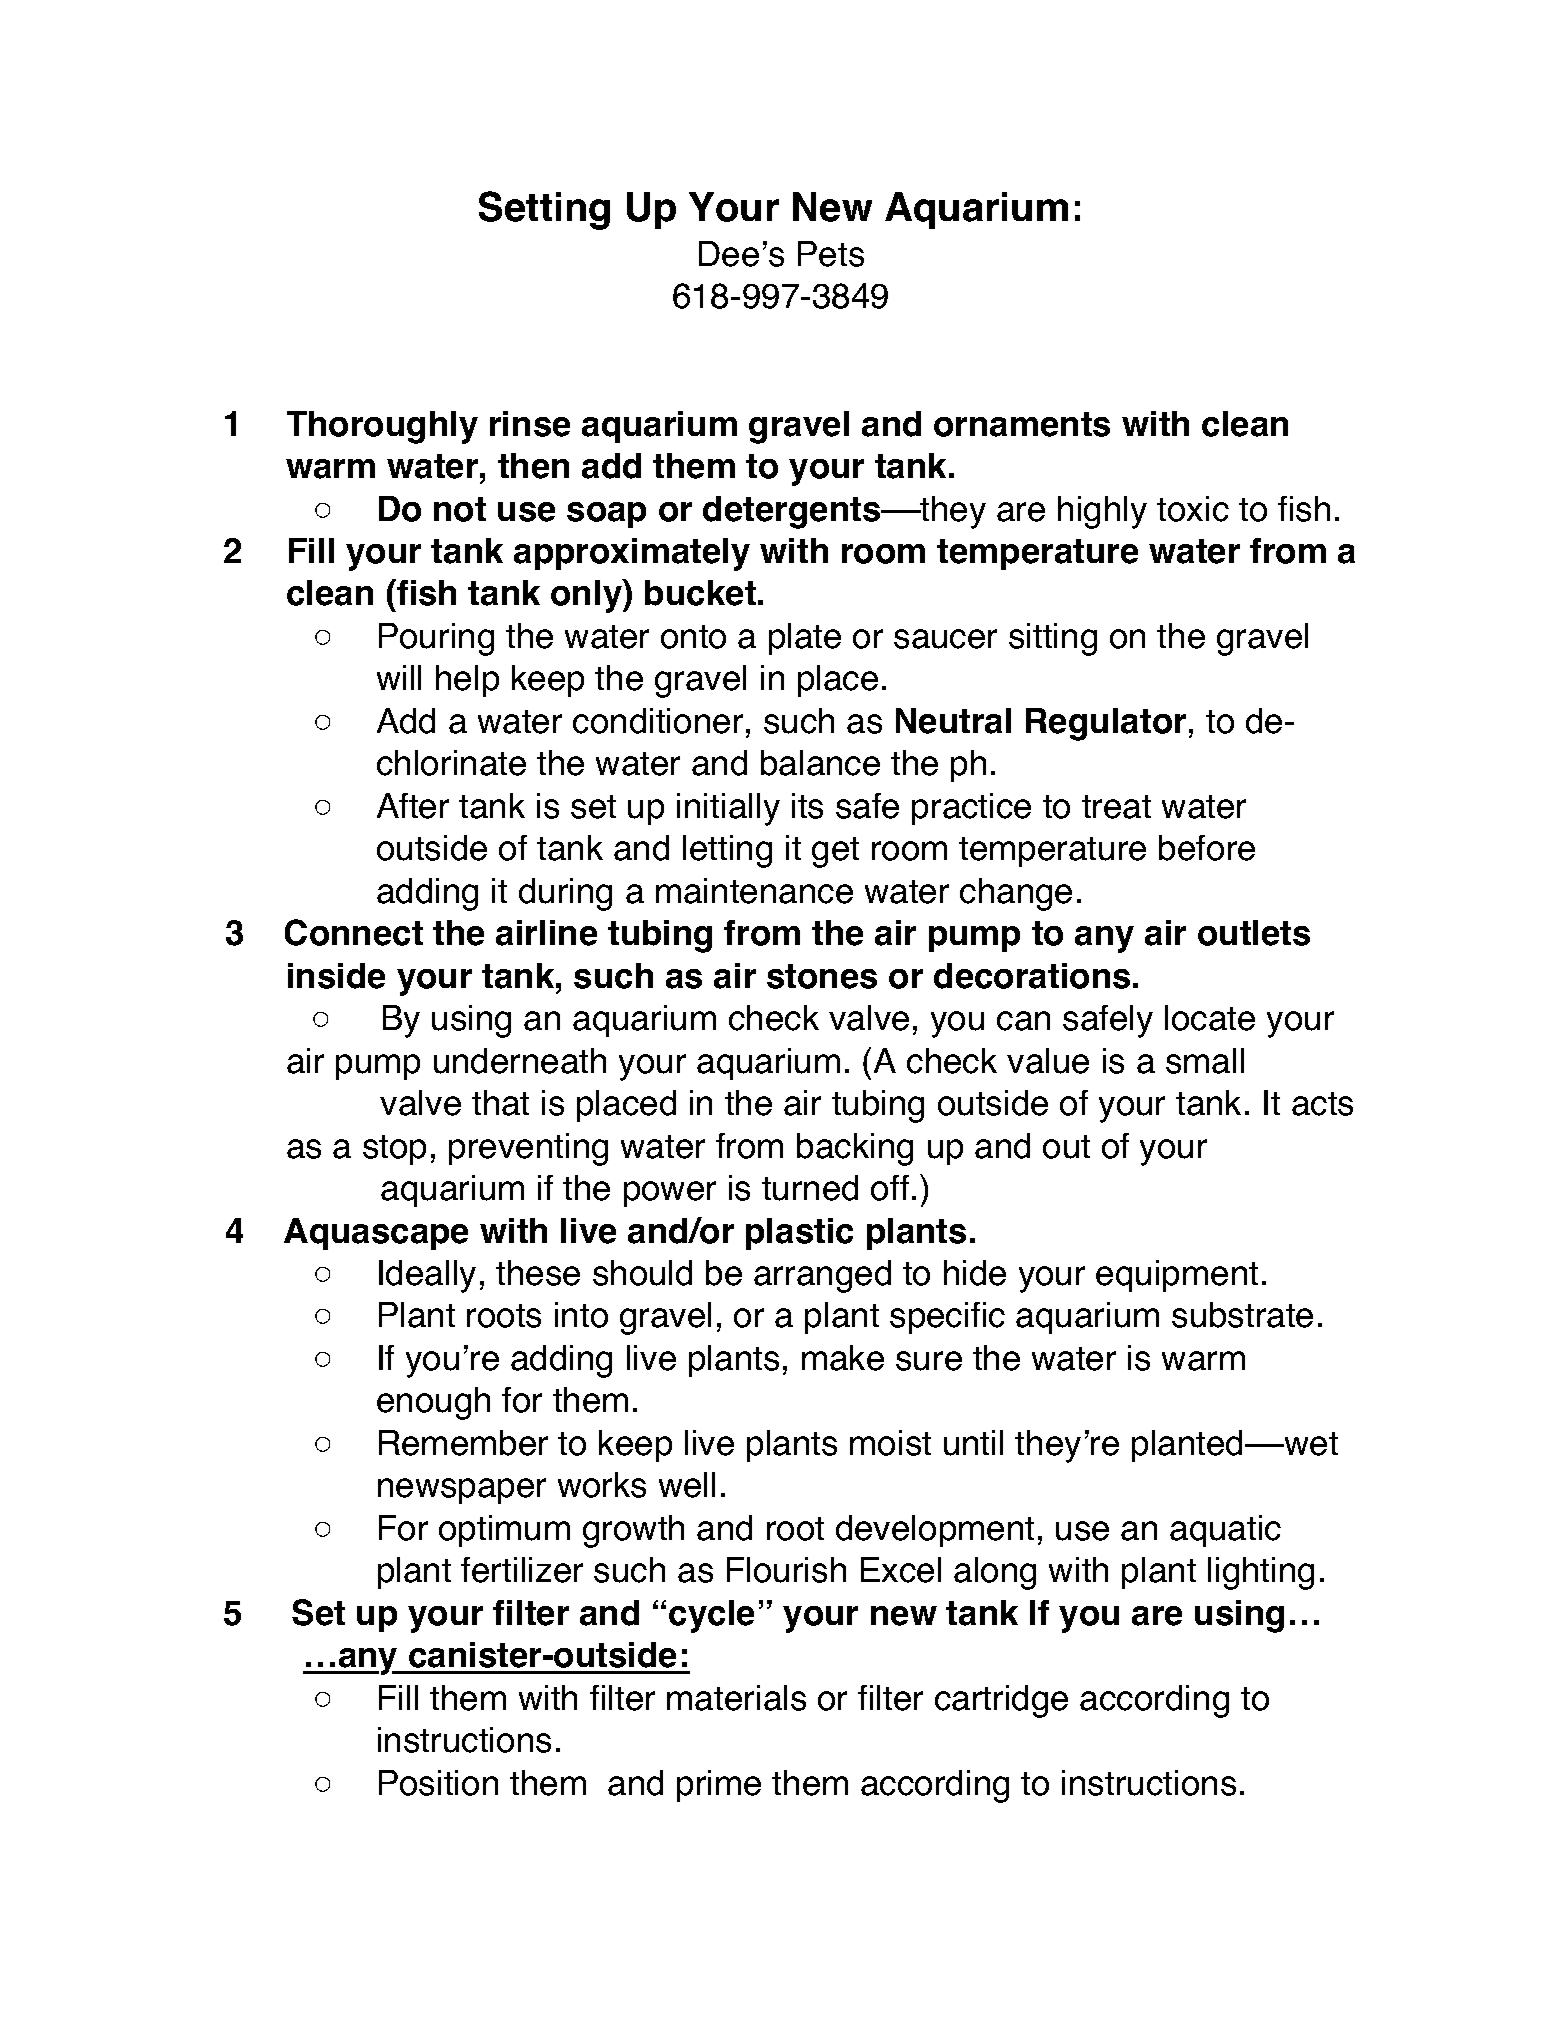 This page has height=2021, width=1562. I want to click on small, so click(1205, 1061).
